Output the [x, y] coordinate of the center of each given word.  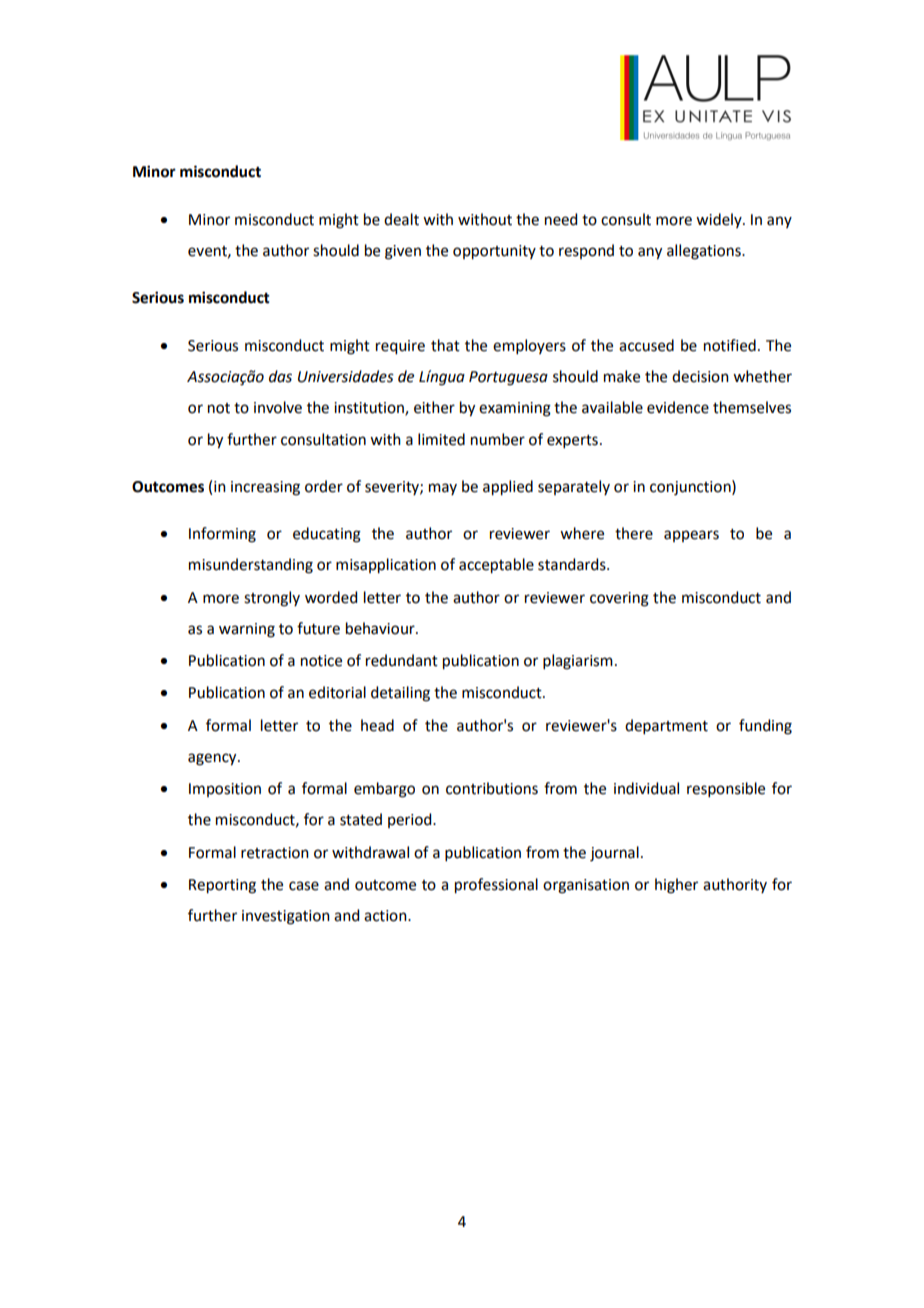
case [304, 886]
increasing [265, 488]
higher [676, 886]
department [666, 726]
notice [321, 661]
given [403, 252]
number [498, 439]
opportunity [494, 252]
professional [496, 886]
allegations [705, 252]
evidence [678, 407]
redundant [402, 660]
